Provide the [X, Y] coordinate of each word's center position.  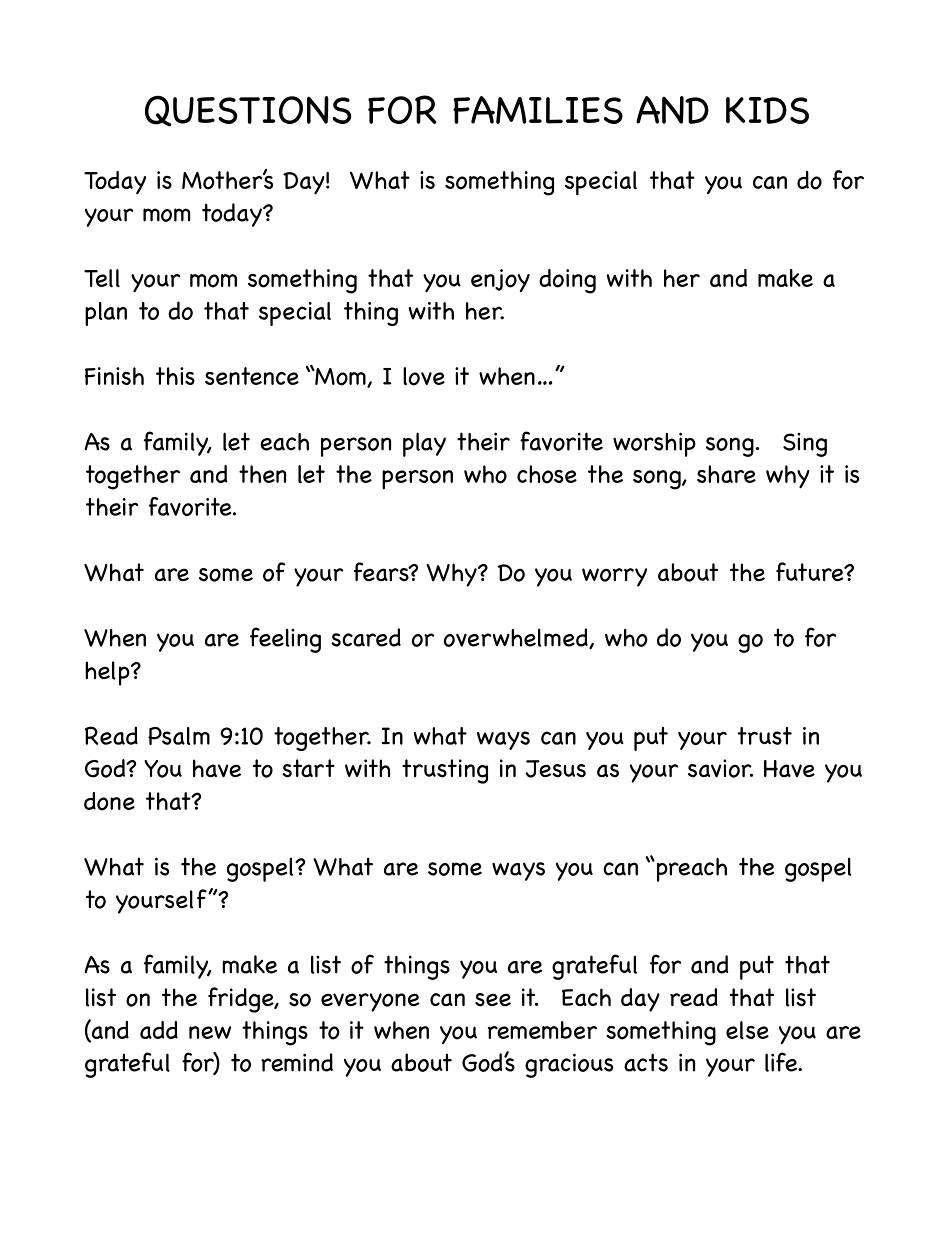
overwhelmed [517, 638]
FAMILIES [538, 110]
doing [567, 281]
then [262, 474]
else [747, 1030]
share [726, 474]
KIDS [767, 110]
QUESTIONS [248, 111]
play [424, 444]
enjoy [500, 280]
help [108, 673]
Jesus [555, 769]
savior [720, 768]
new [210, 1032]
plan [106, 314]
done [109, 801]
